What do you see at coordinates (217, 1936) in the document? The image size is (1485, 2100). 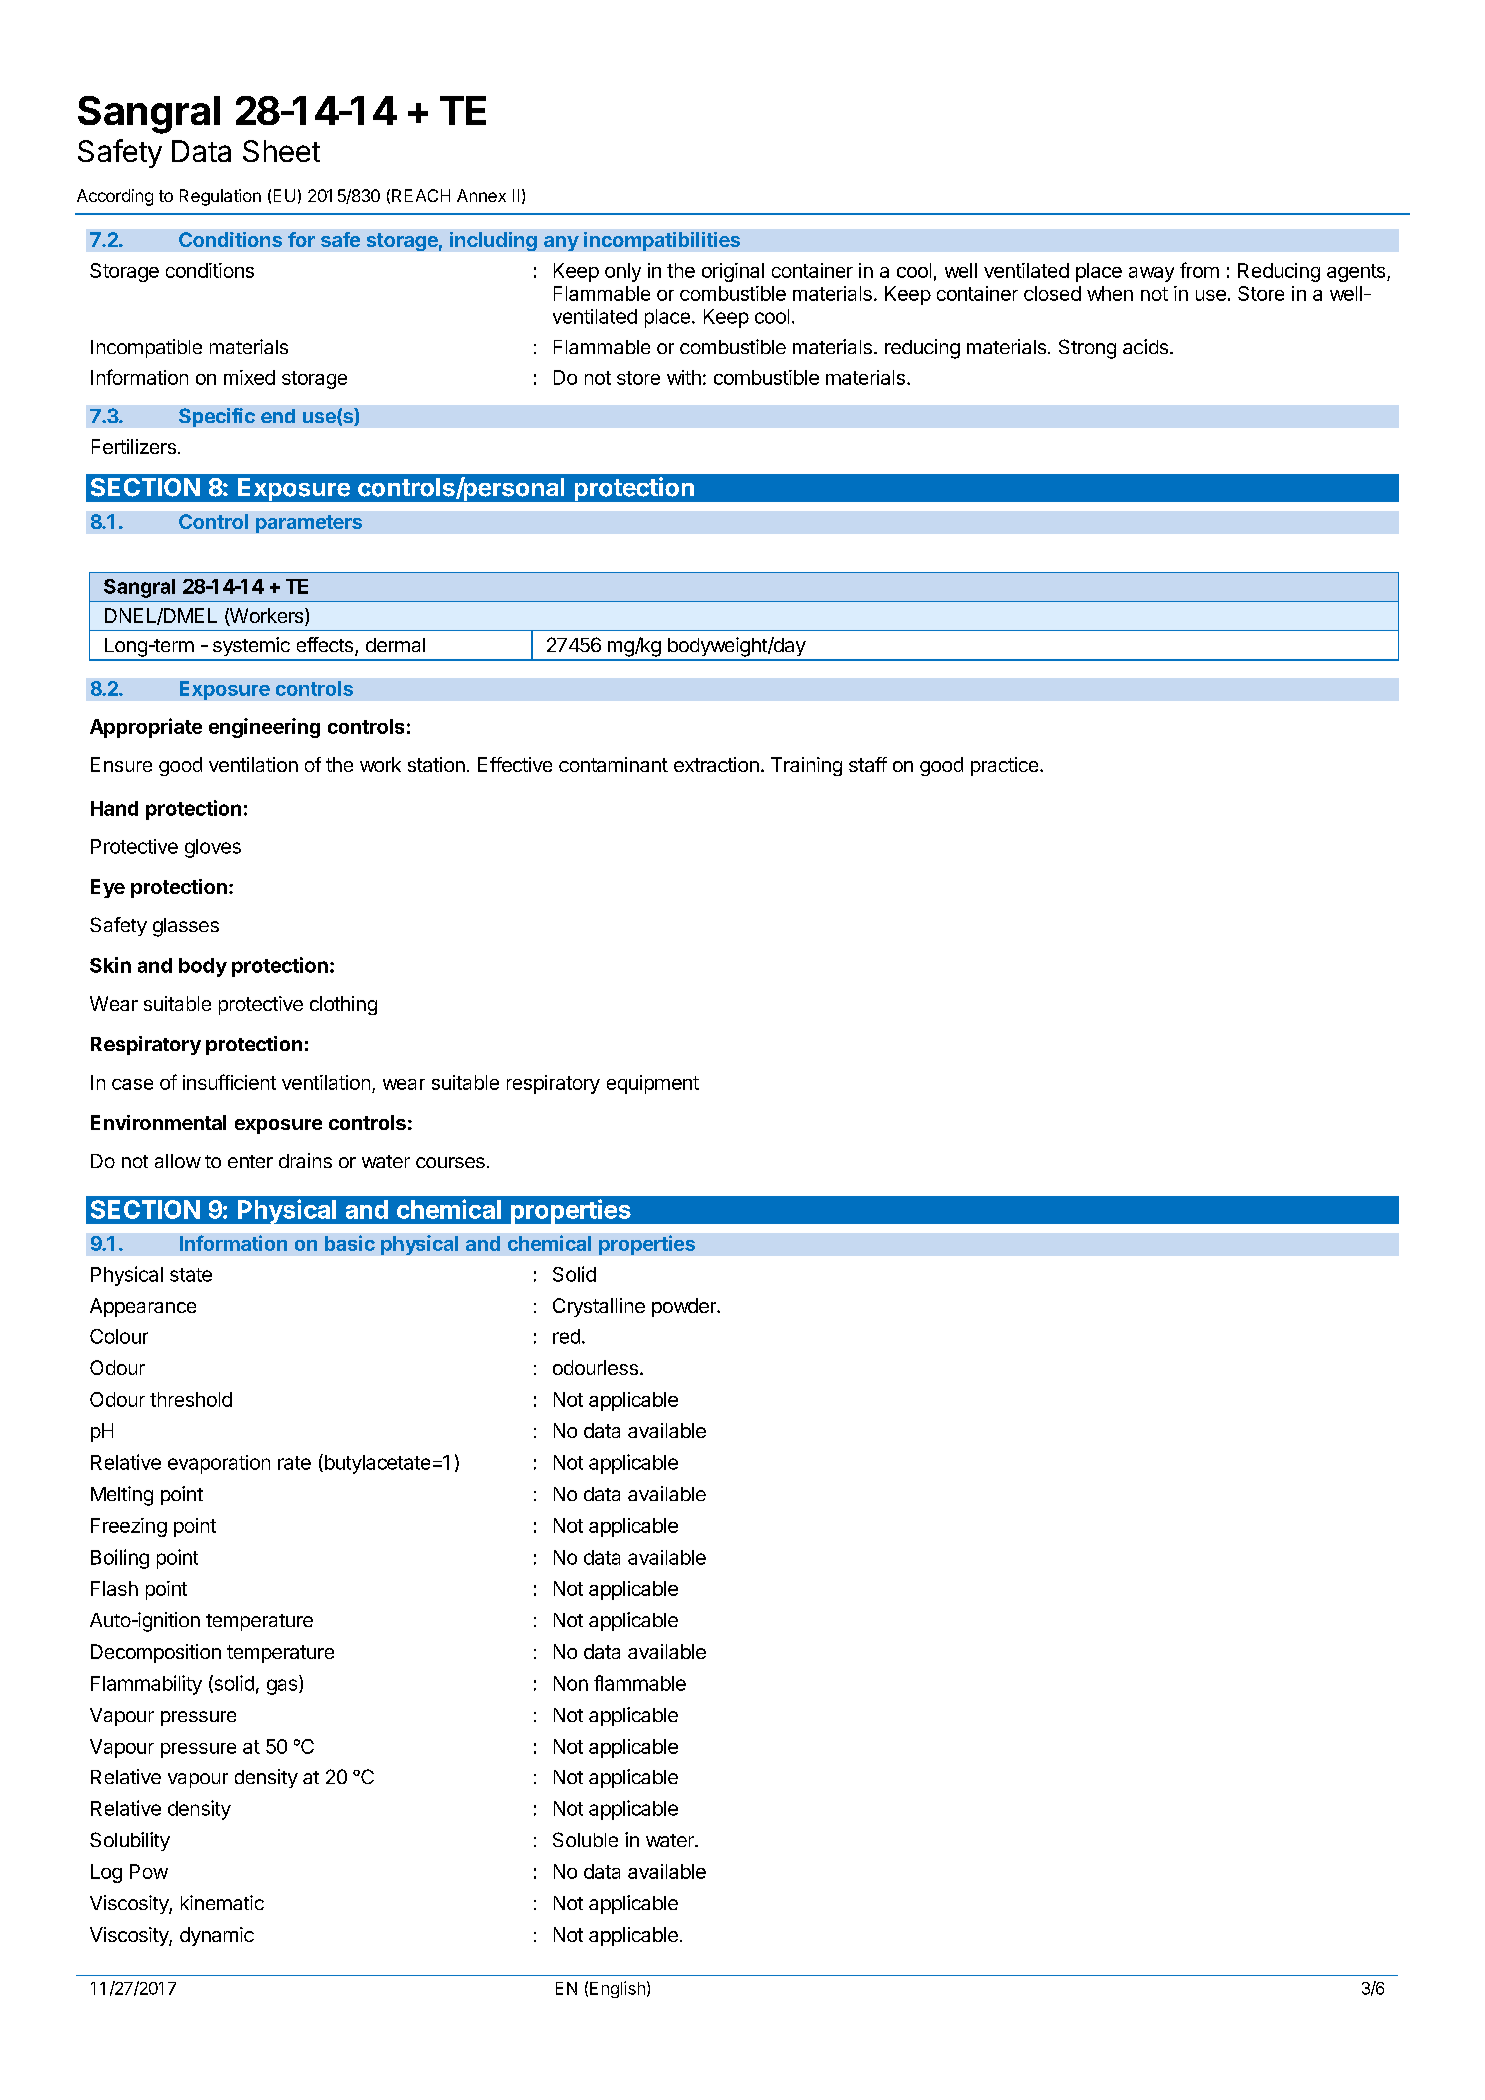 I see `dynamic` at bounding box center [217, 1936].
